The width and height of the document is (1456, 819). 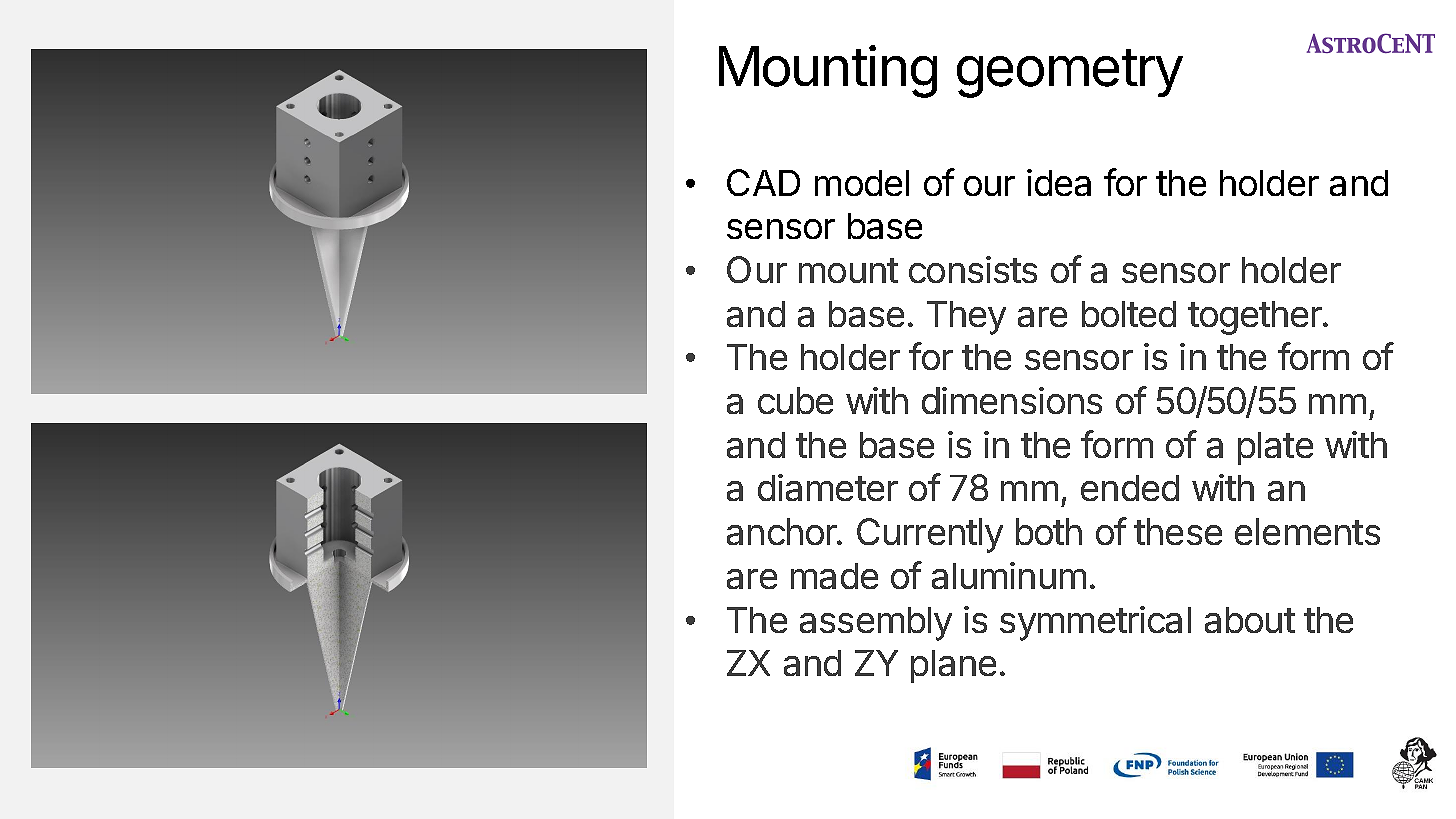 I want to click on assembly, so click(x=876, y=624).
